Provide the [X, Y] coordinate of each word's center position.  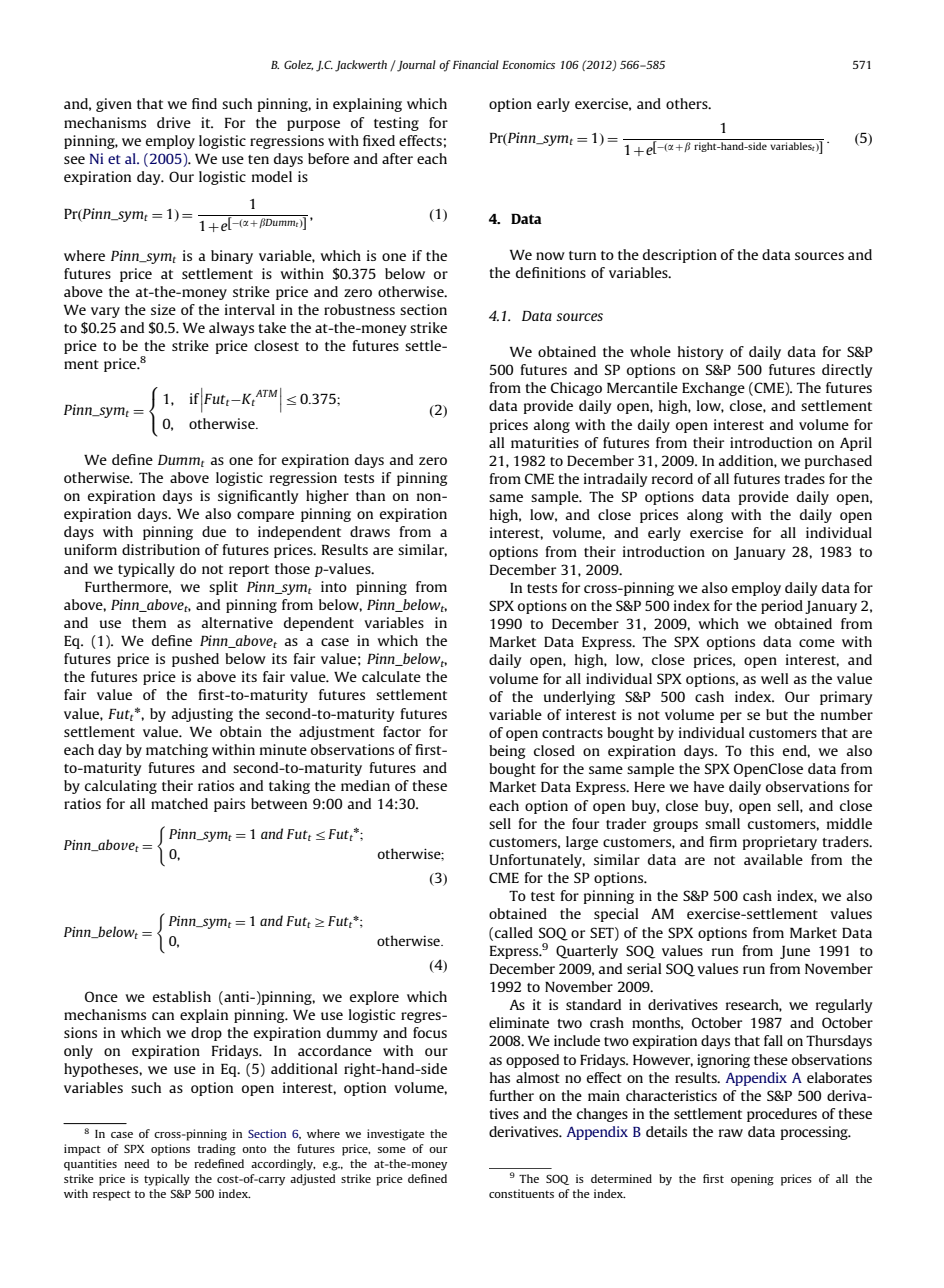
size [163, 309]
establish [182, 996]
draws [370, 531]
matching [177, 751]
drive [174, 122]
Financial [476, 64]
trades [804, 478]
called [514, 932]
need [136, 1163]
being [507, 752]
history [701, 353]
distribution [161, 549]
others [688, 103]
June [795, 952]
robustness [359, 309]
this [762, 750]
